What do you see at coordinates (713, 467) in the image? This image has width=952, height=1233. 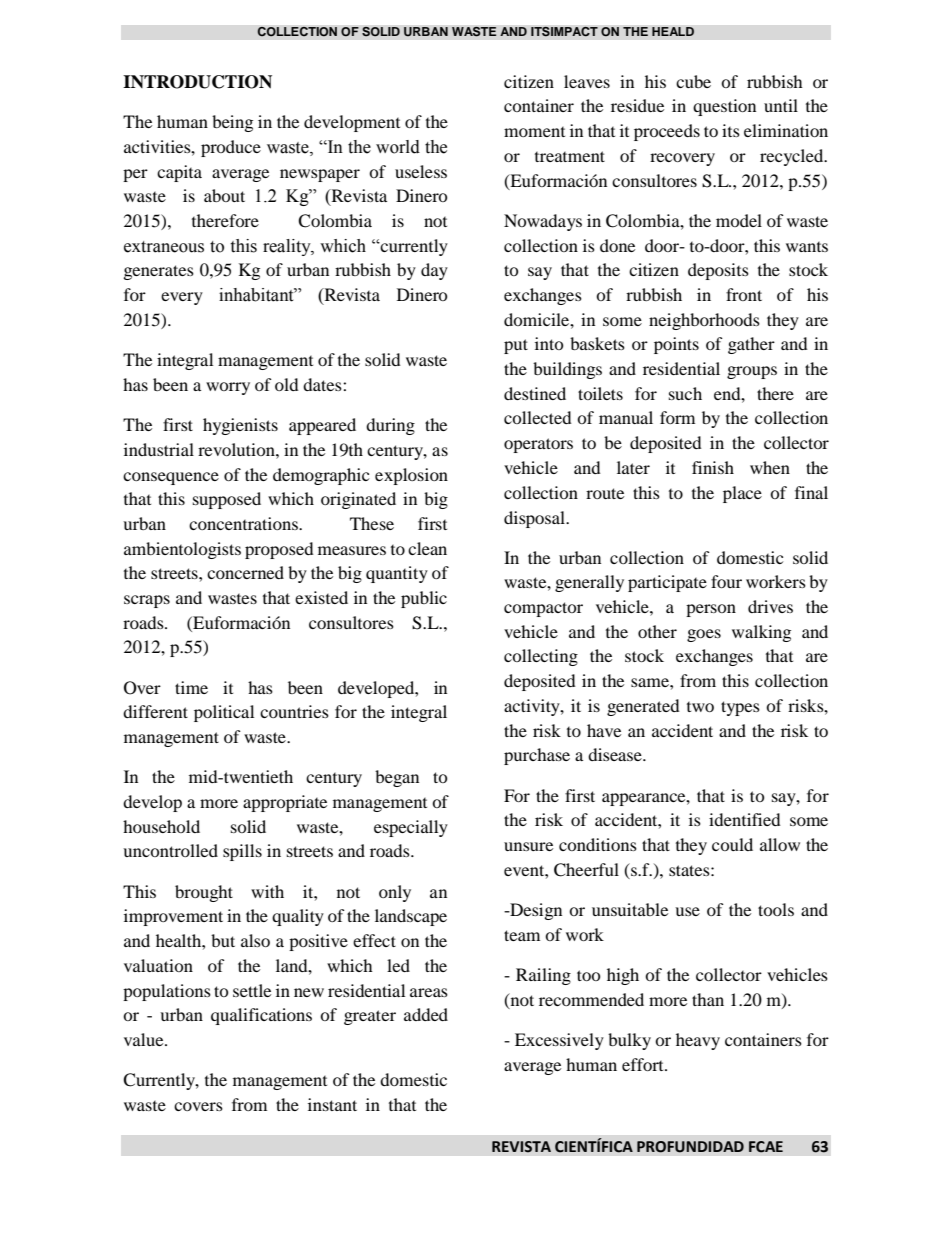 I see `finish` at bounding box center [713, 467].
